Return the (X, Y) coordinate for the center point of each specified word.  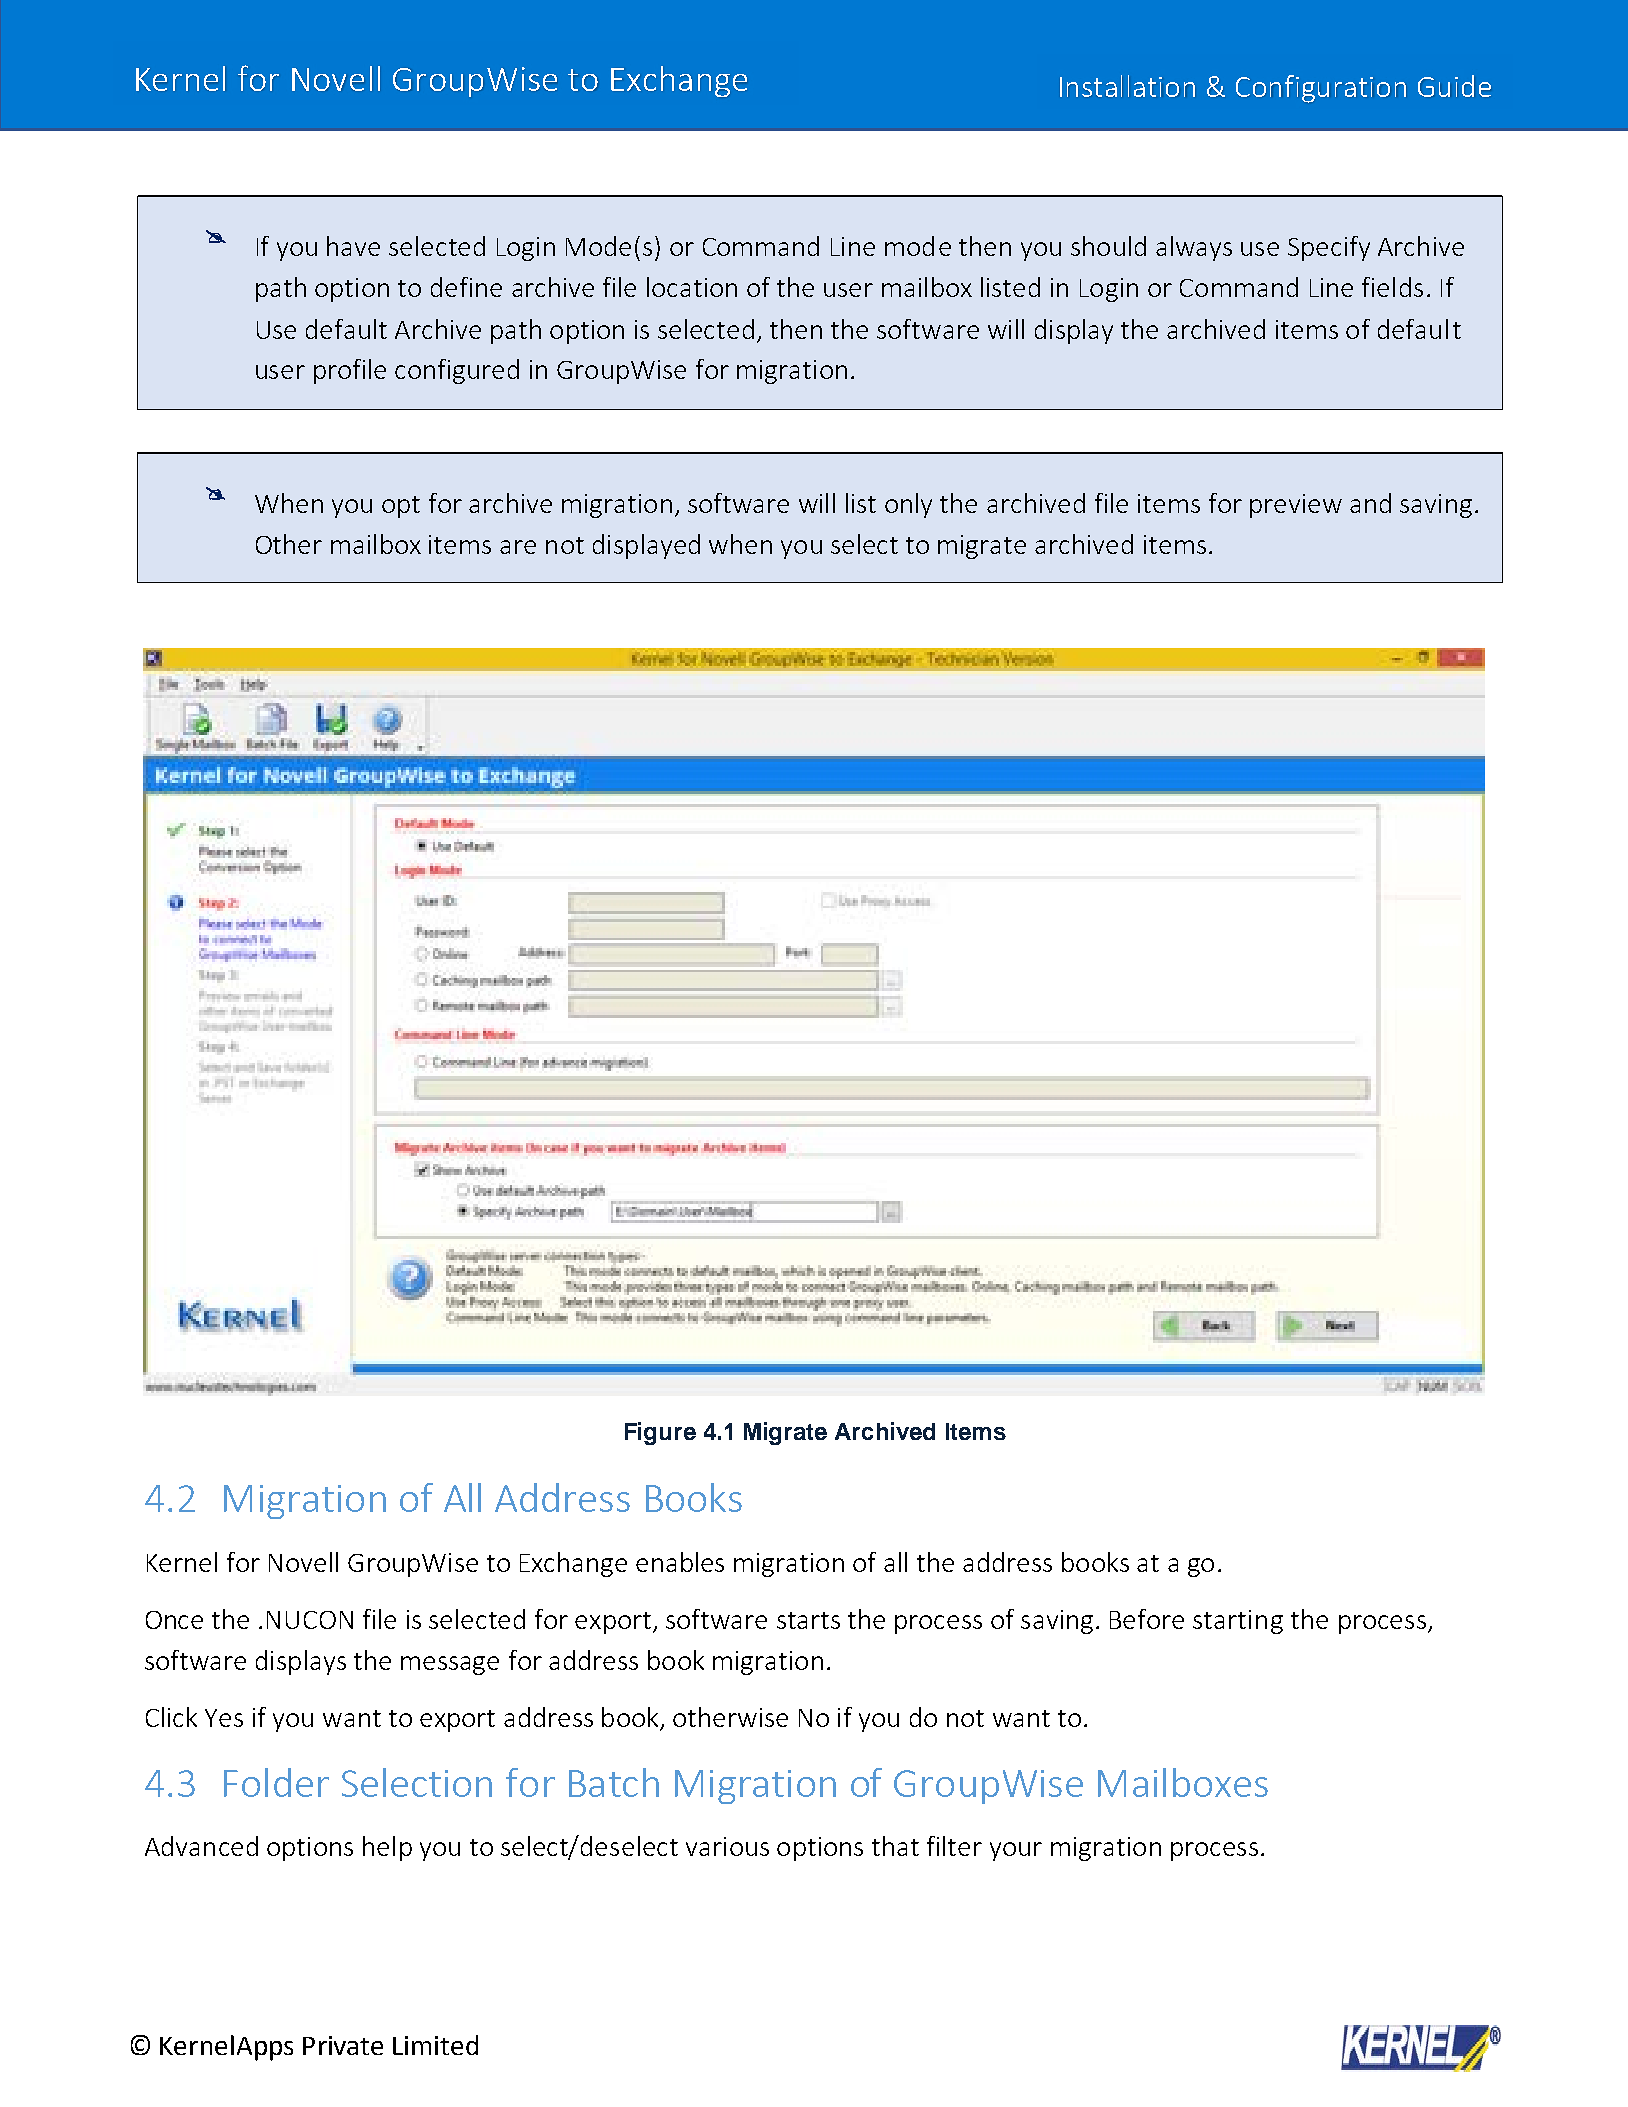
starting (1238, 1622)
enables (680, 1562)
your (1016, 1851)
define (466, 287)
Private (343, 2045)
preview (1296, 506)
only (908, 505)
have (353, 246)
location (692, 287)
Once (174, 1620)
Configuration (1321, 89)
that (895, 1846)
